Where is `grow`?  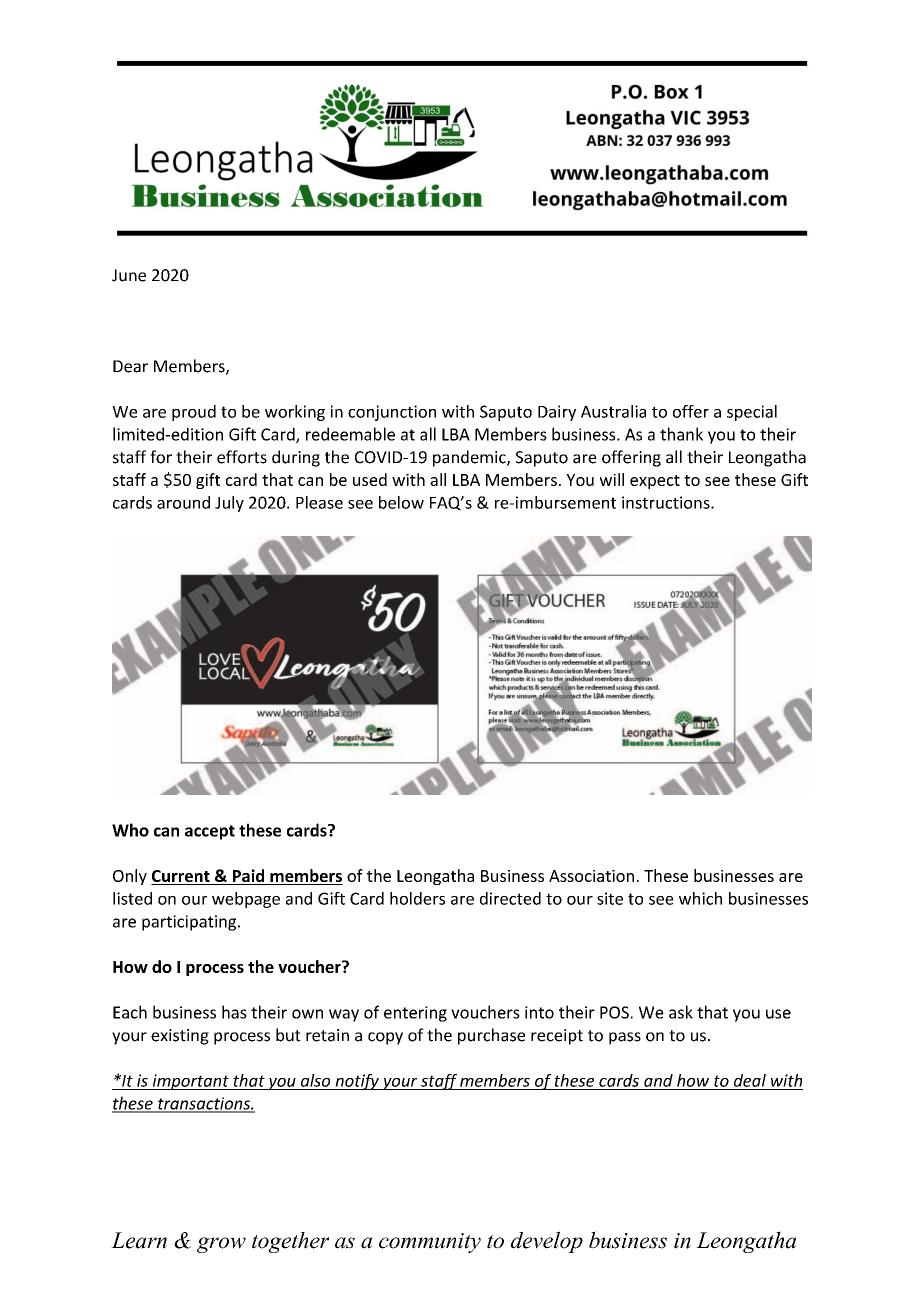 grow is located at coordinates (221, 1245).
